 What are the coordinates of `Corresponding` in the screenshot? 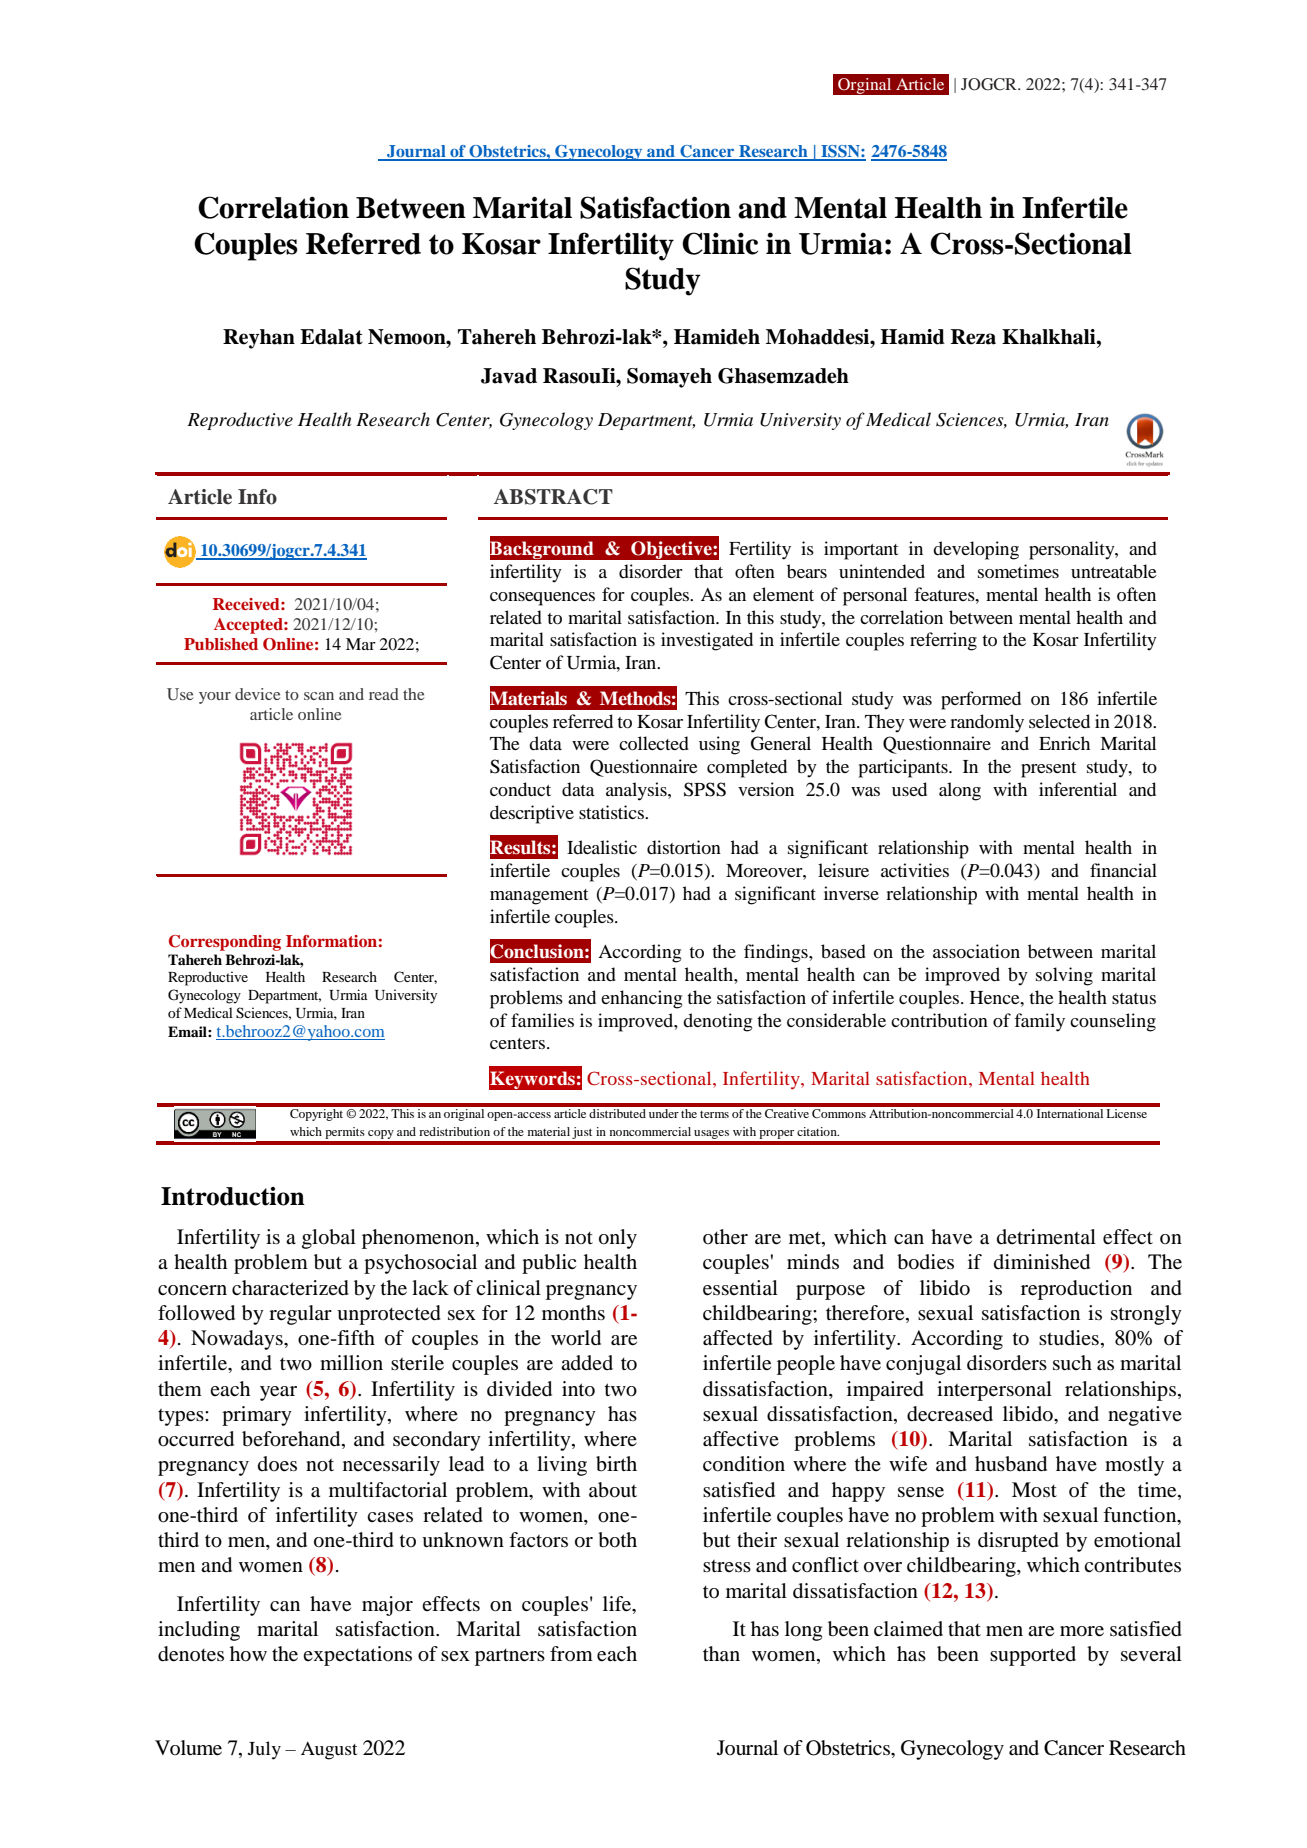 It's located at (225, 943).
